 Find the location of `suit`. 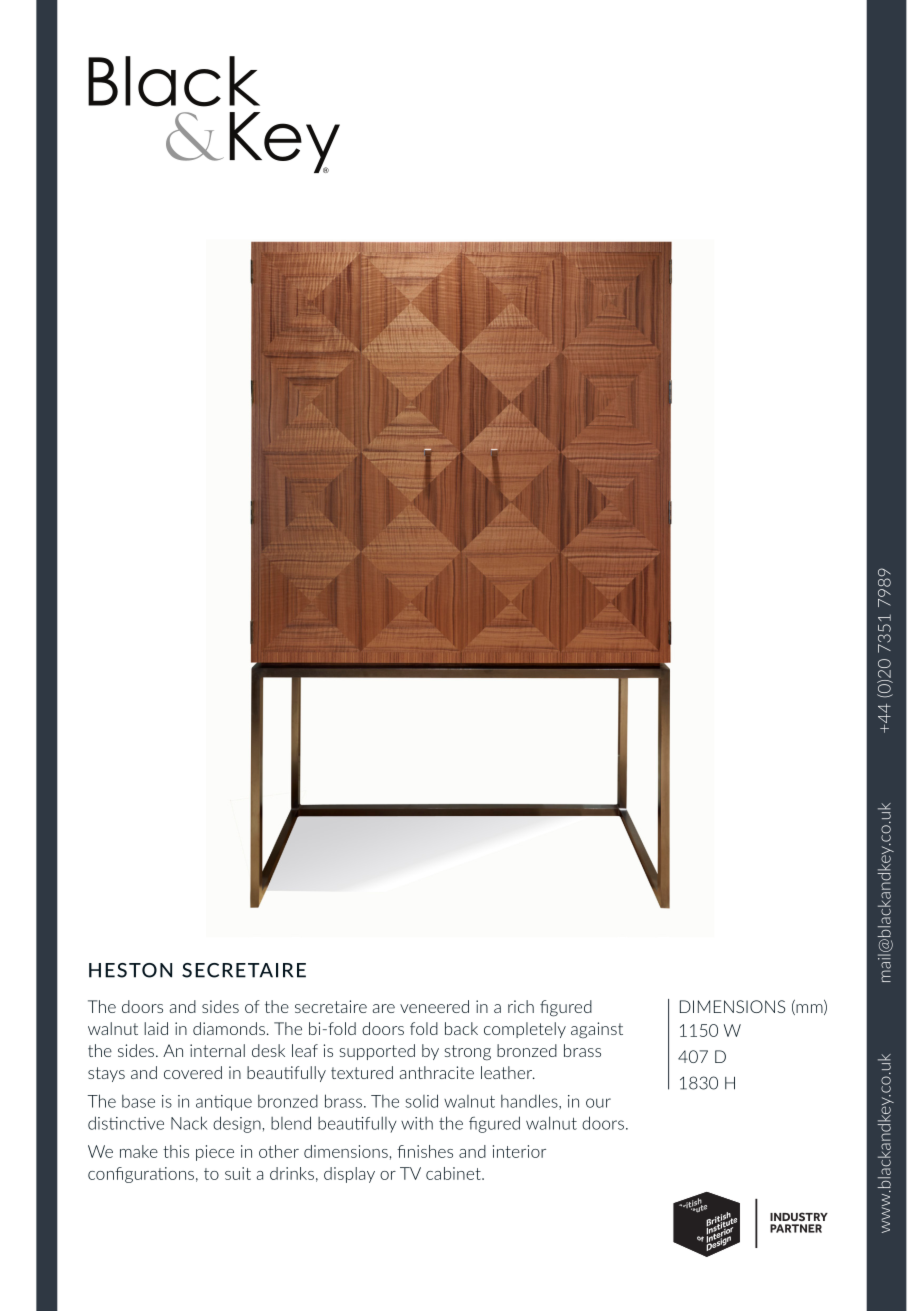

suit is located at coordinates (238, 1173).
